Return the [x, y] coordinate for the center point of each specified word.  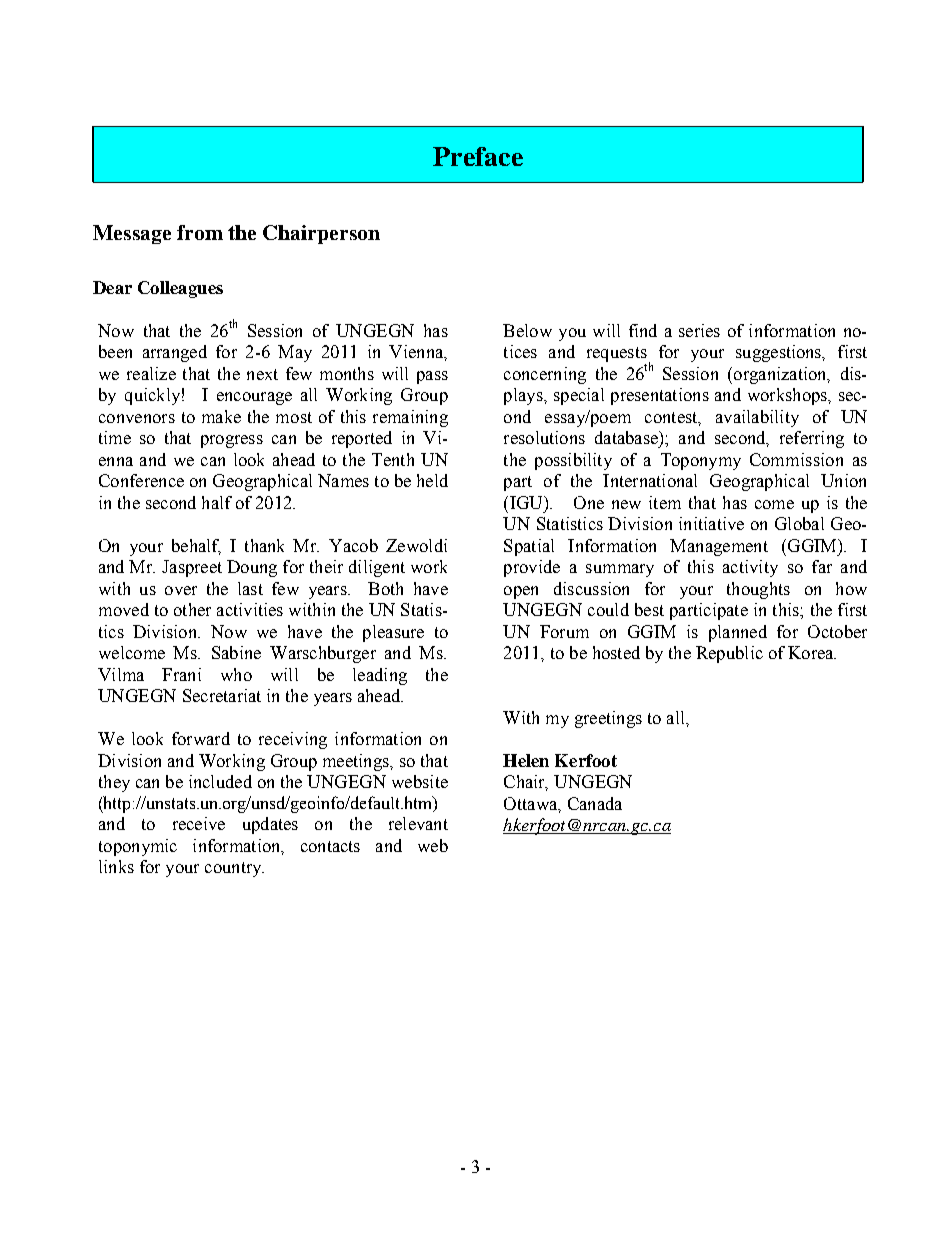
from [200, 232]
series [699, 330]
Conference [141, 480]
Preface [478, 156]
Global [799, 523]
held [432, 480]
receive [199, 823]
